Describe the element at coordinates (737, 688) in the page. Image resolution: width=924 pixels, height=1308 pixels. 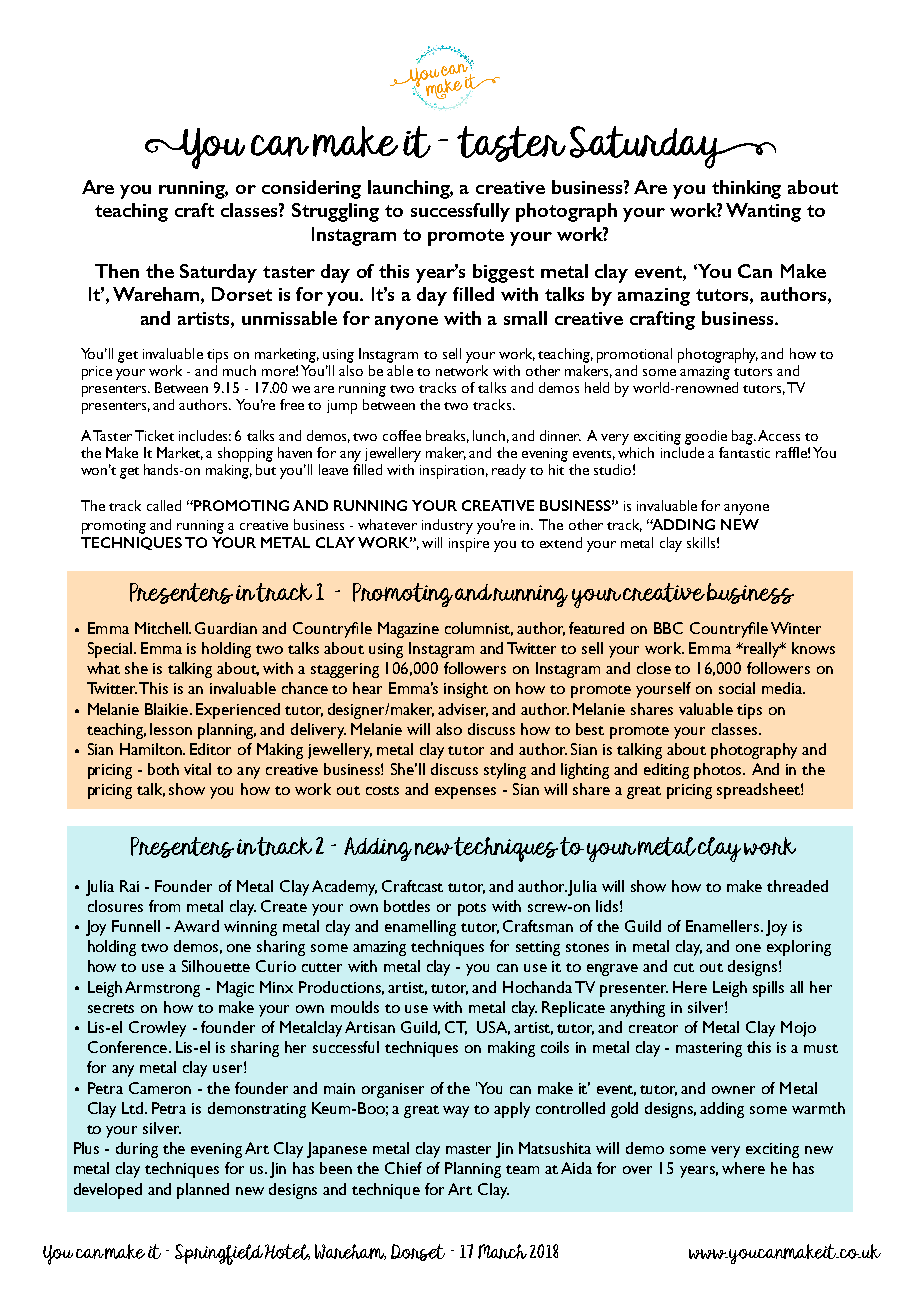
I see `social` at that location.
